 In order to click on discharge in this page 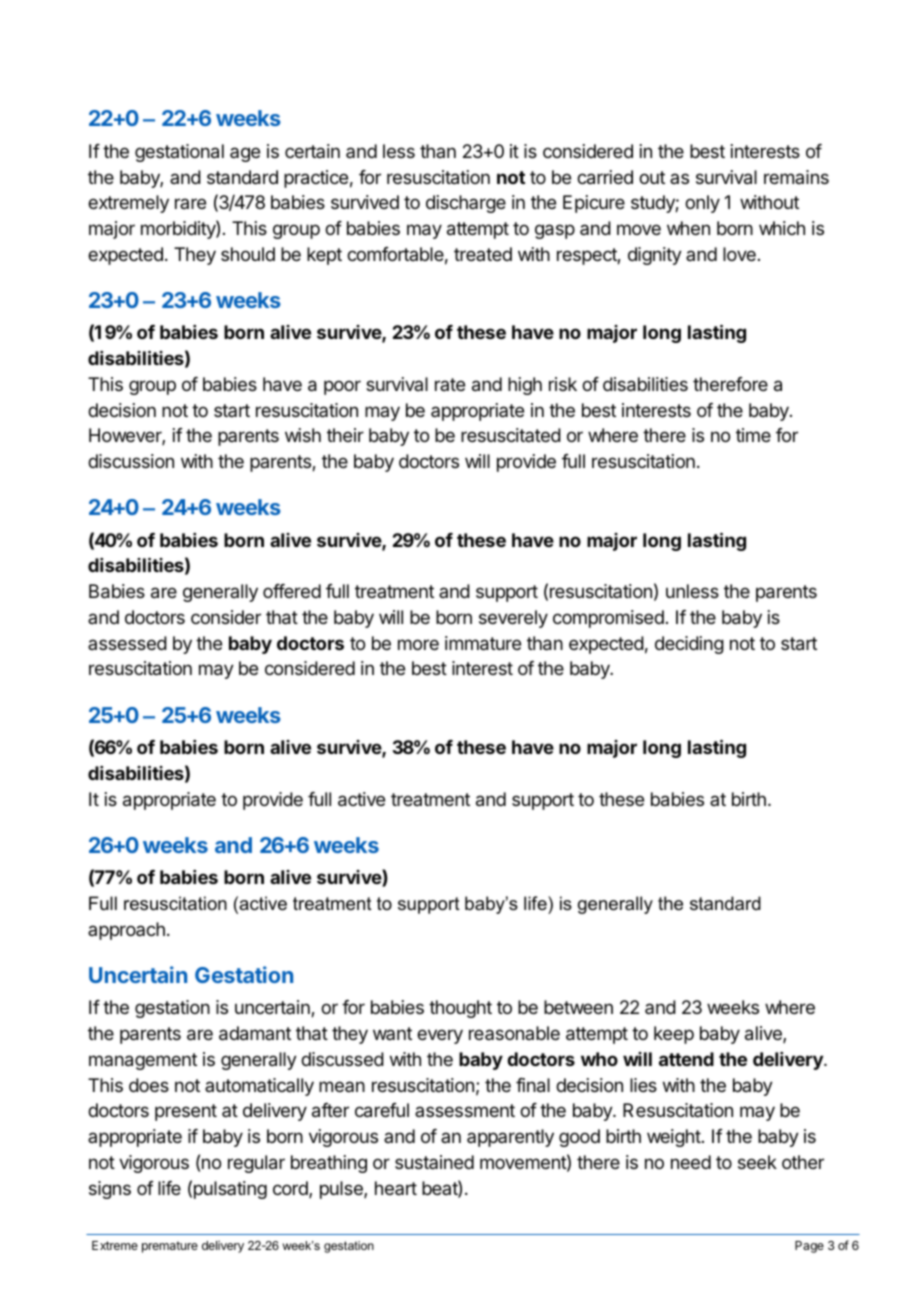, I will do `click(466, 204)`.
